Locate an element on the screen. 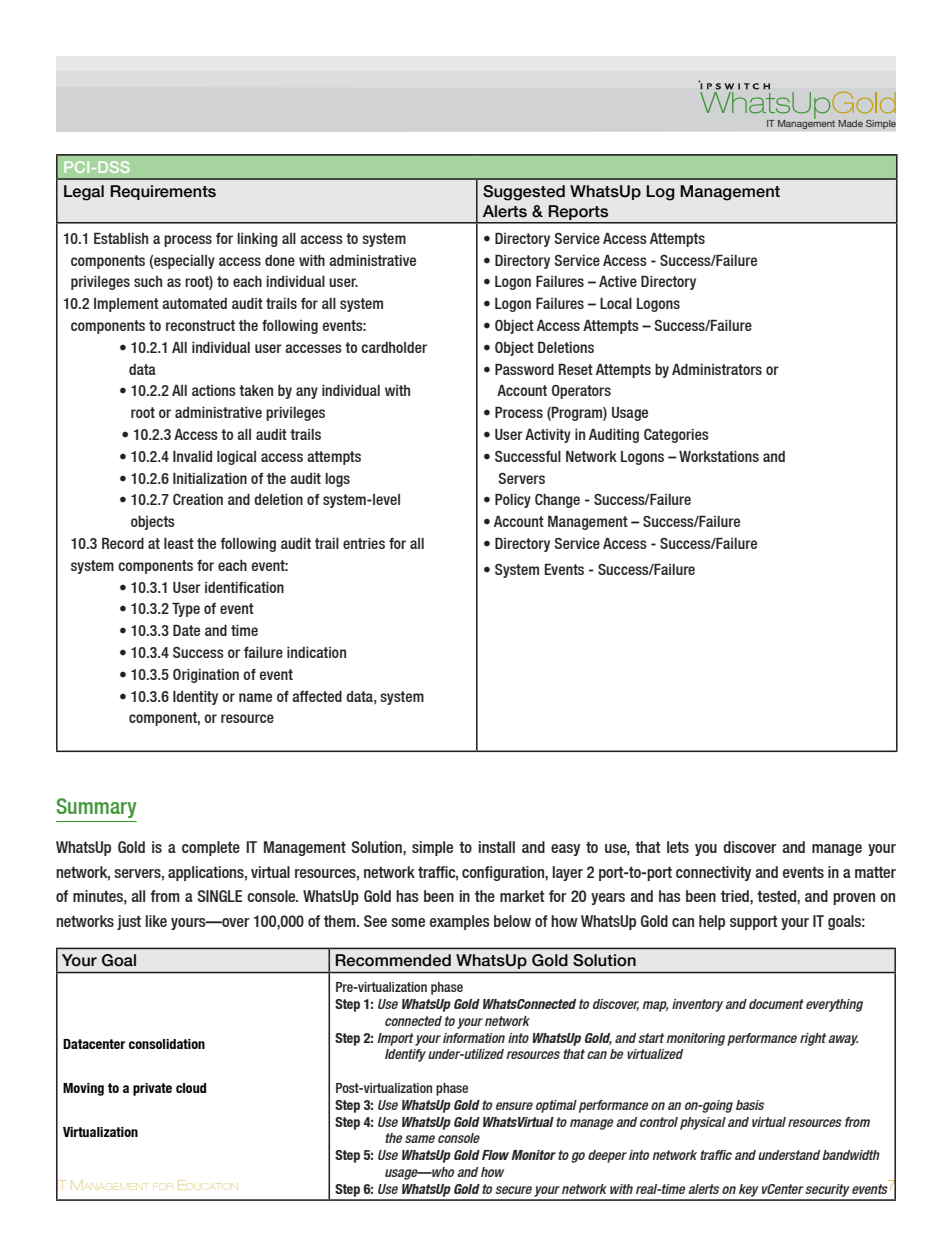 This screenshot has width=952, height=1233. cloud is located at coordinates (191, 1088).
